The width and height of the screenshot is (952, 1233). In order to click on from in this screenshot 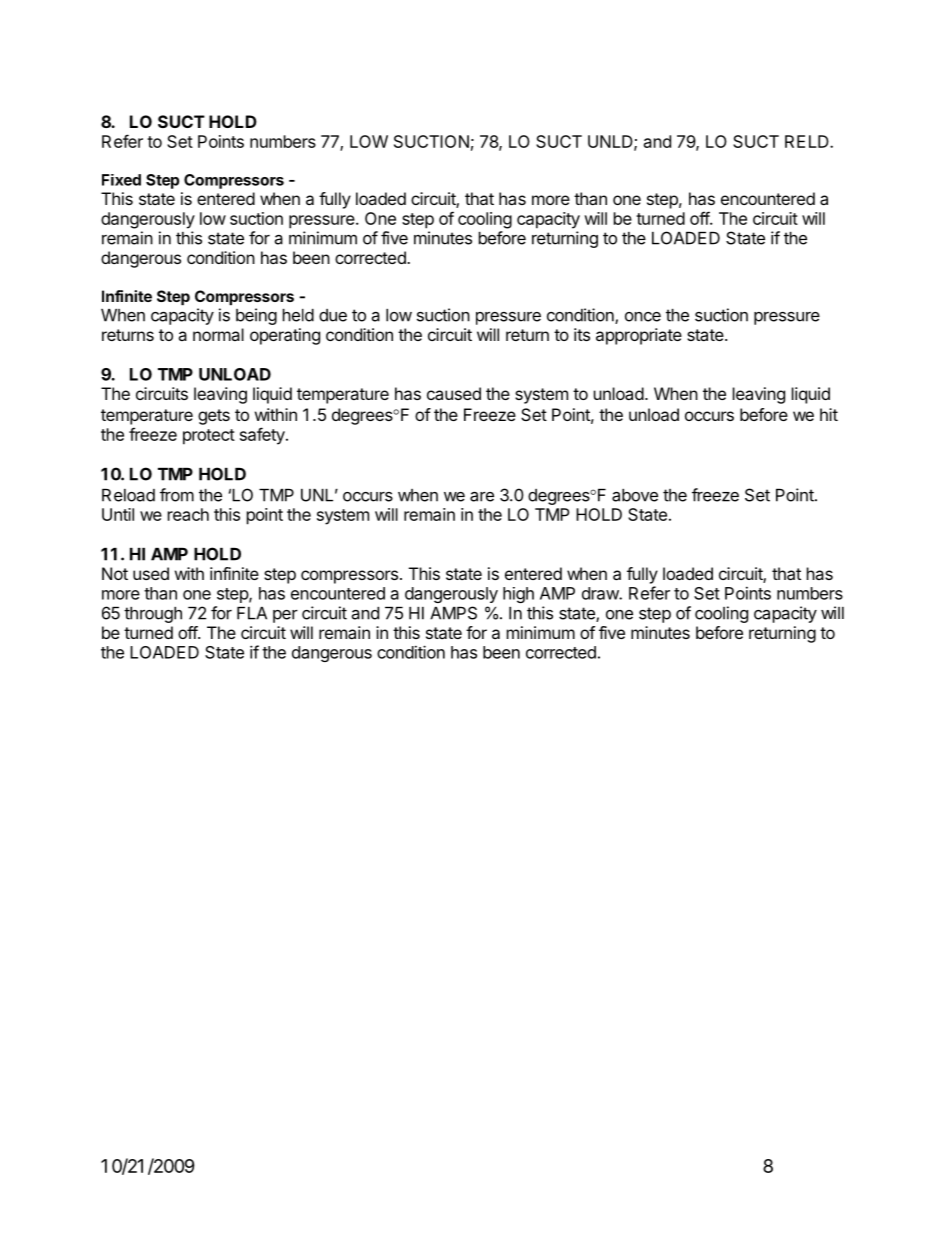, I will do `click(177, 495)`.
